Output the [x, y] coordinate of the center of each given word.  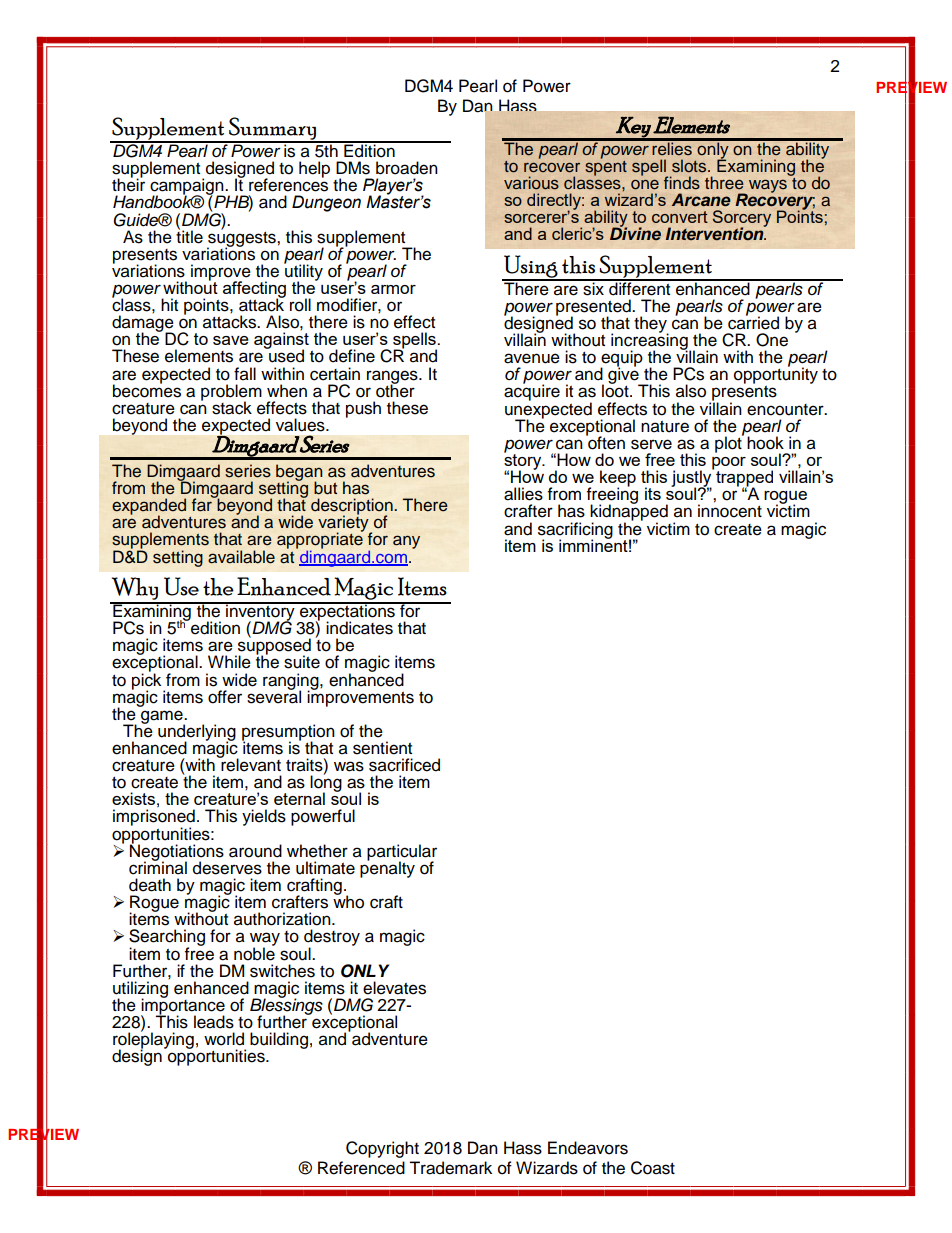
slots [690, 166]
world [224, 1039]
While [229, 662]
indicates [359, 628]
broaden [407, 168]
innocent [730, 511]
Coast [653, 1168]
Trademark [450, 1168]
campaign [188, 187]
